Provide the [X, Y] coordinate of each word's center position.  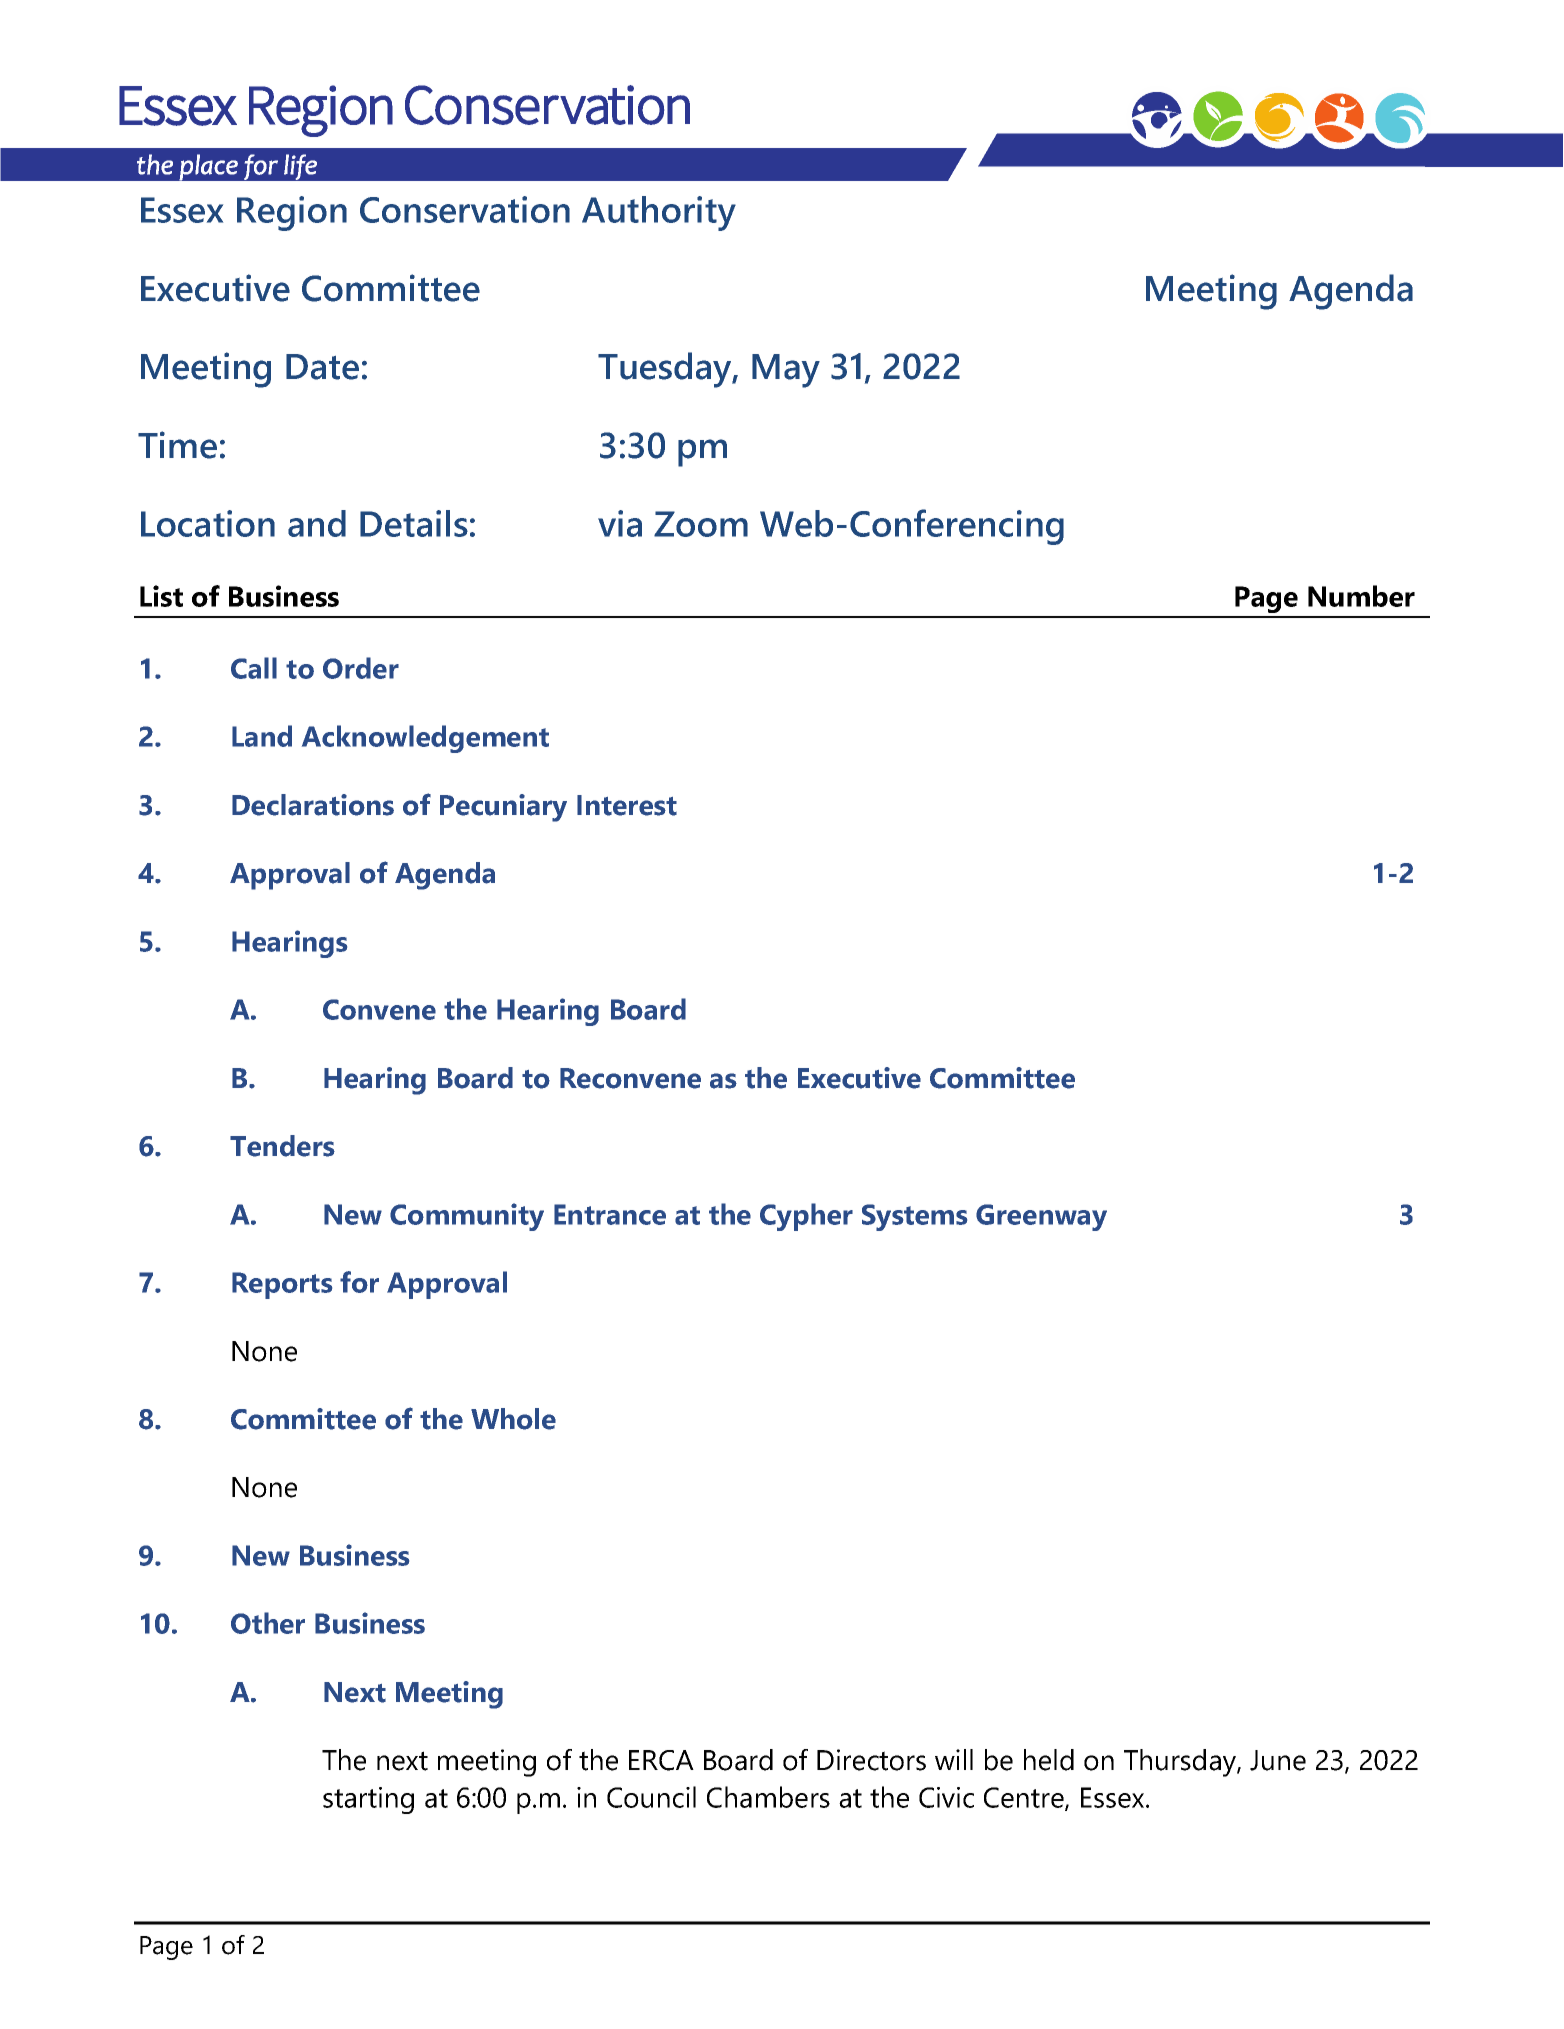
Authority [659, 213]
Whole [513, 1419]
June [1278, 1760]
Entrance [610, 1214]
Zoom [701, 524]
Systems [914, 1217]
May [786, 371]
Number [1361, 596]
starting [368, 1800]
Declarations [313, 805]
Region [292, 213]
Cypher [806, 1217]
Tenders [282, 1146]
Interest [627, 805]
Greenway [1041, 1217]
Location [208, 523]
